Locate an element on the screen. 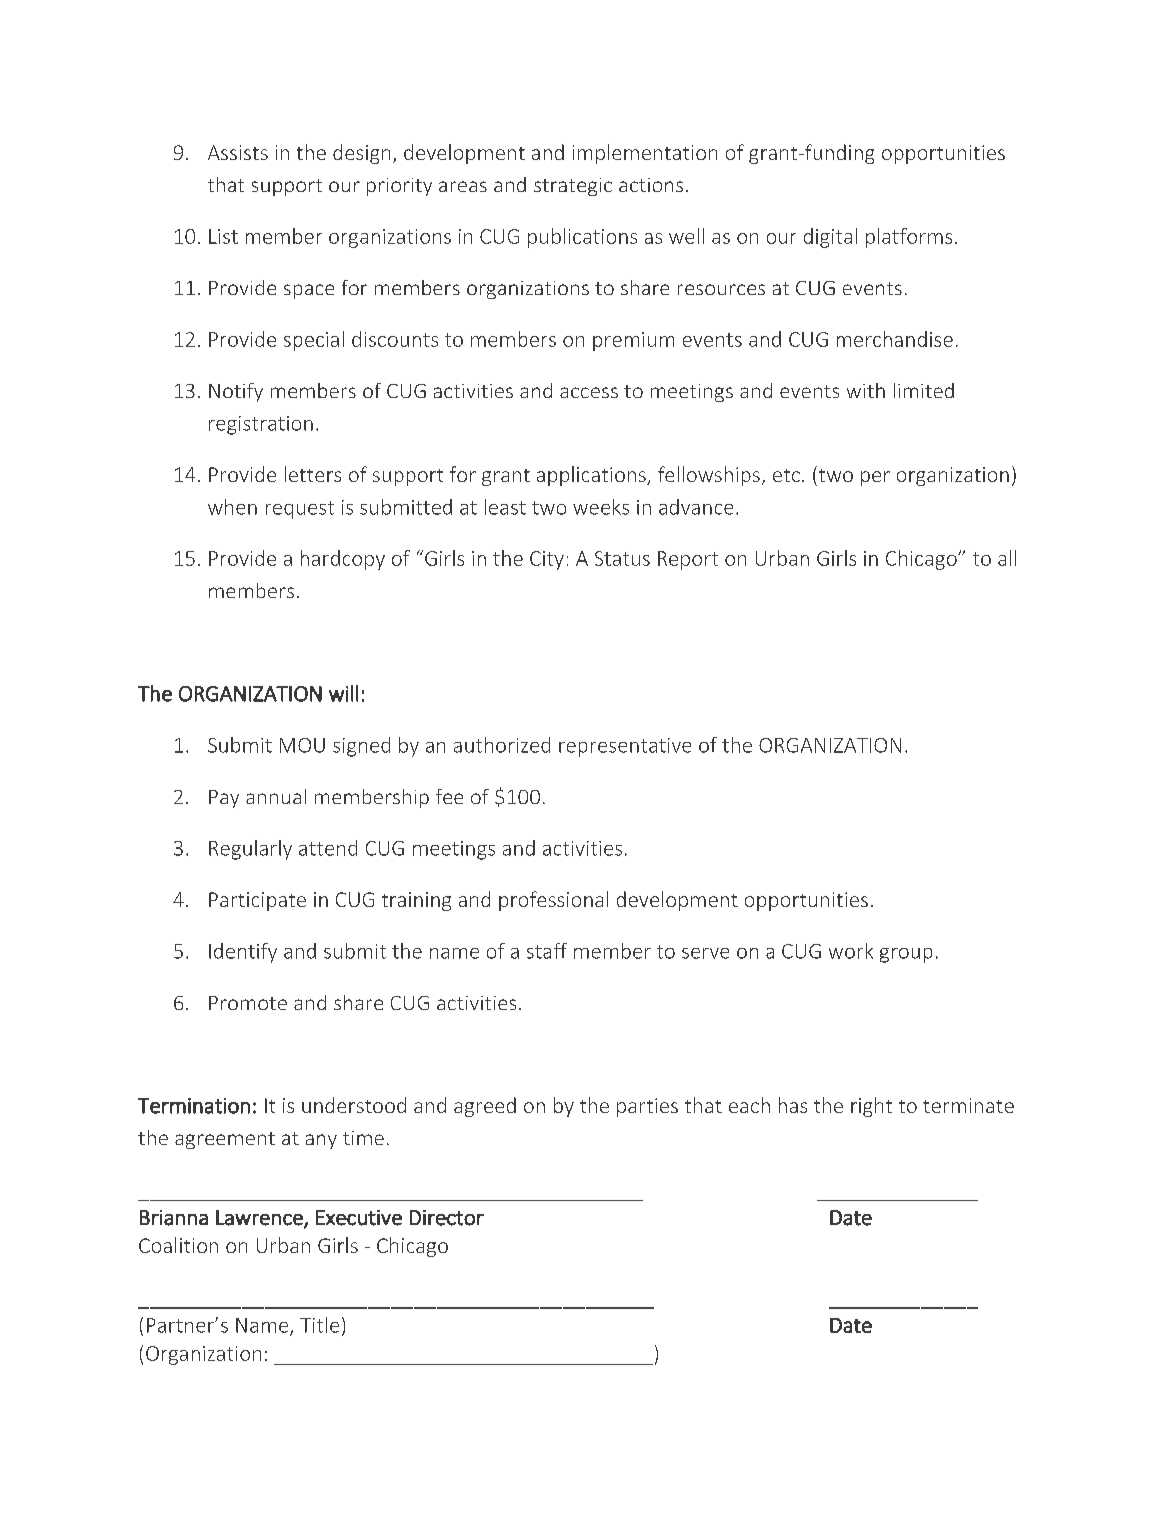 The width and height of the screenshot is (1174, 1519). platforms is located at coordinates (909, 238).
